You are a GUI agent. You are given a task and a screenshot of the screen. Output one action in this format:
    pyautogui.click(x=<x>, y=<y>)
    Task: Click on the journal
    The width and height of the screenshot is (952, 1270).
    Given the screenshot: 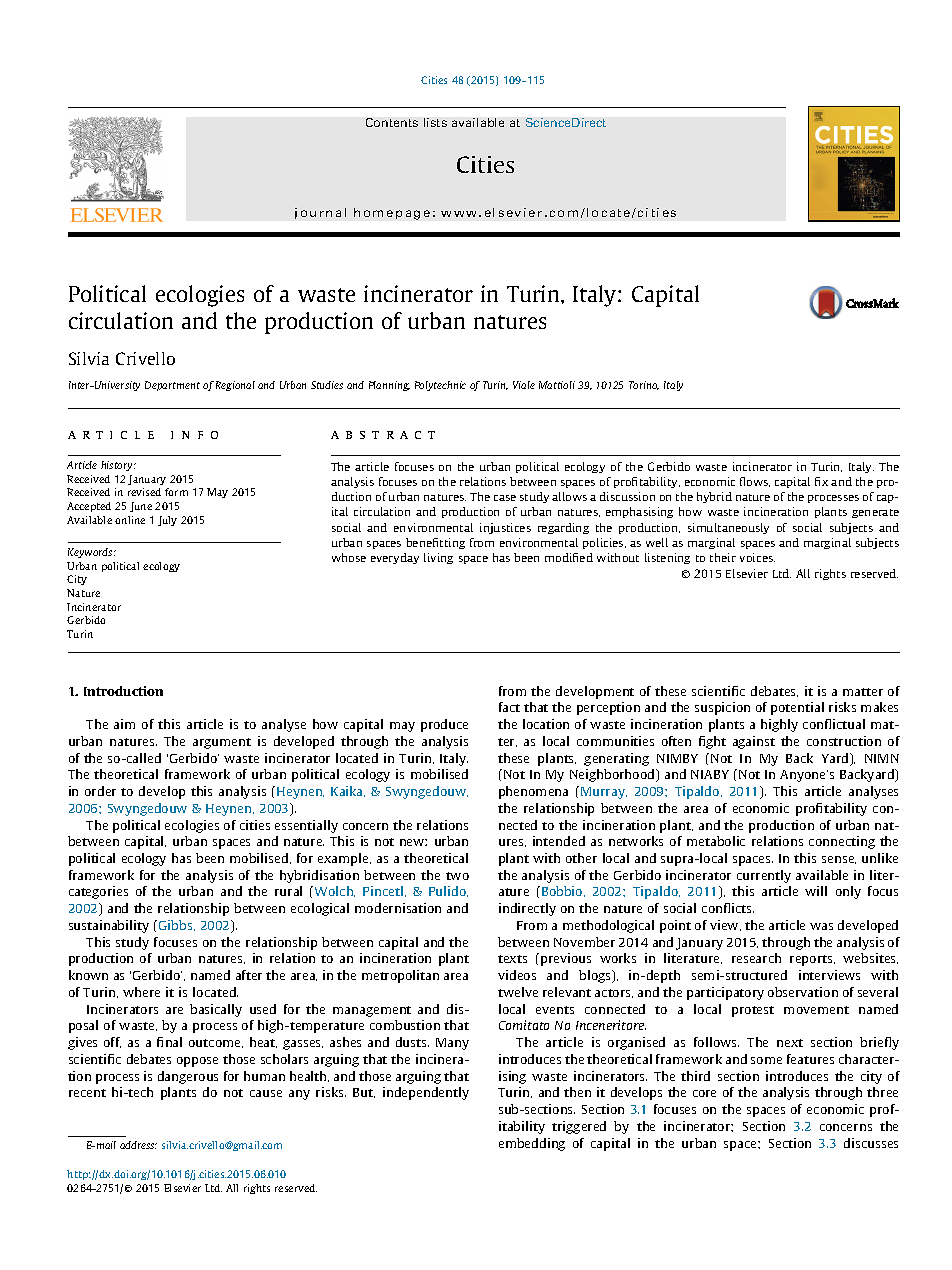 What is the action you would take?
    pyautogui.click(x=320, y=213)
